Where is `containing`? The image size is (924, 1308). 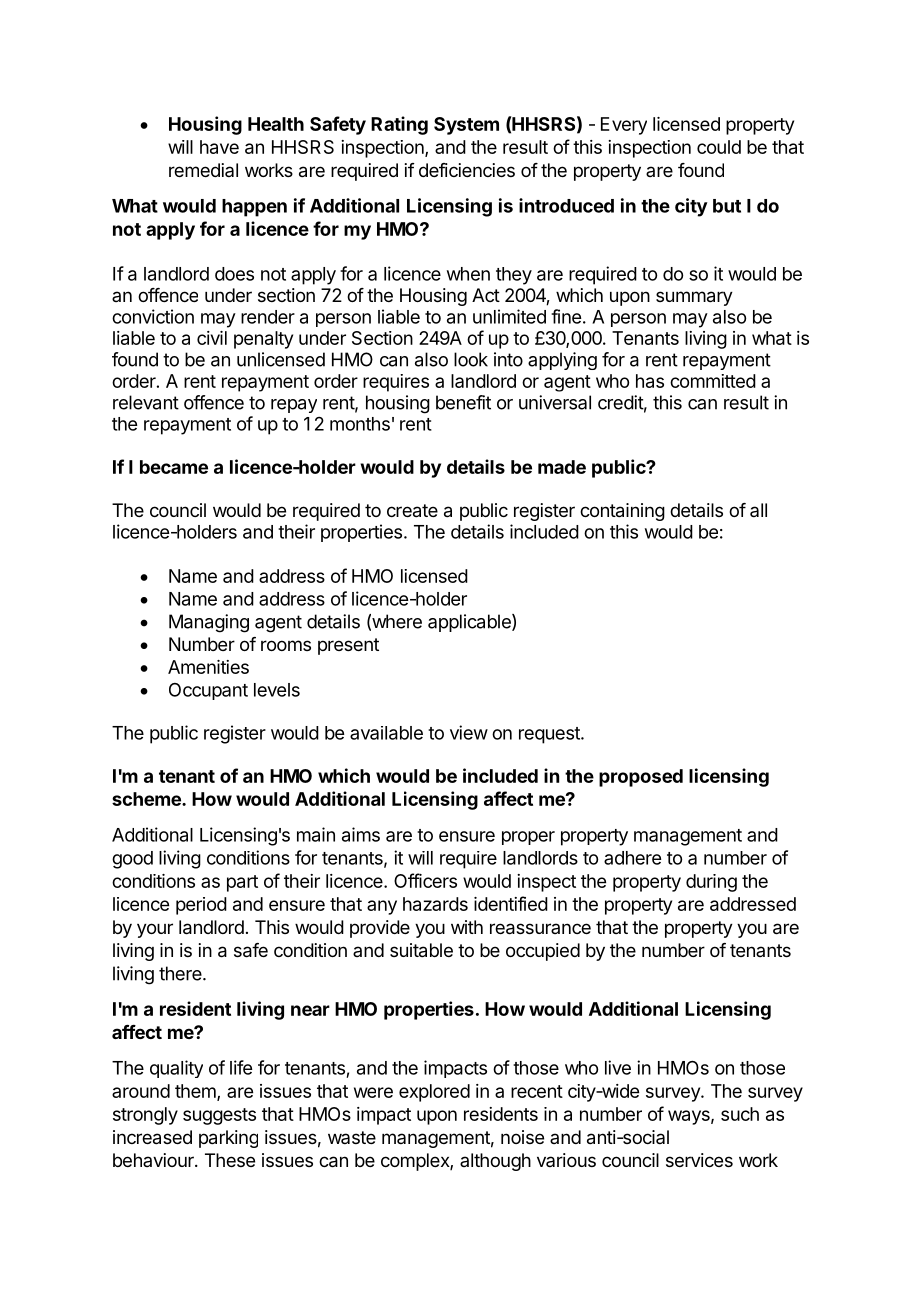 containing is located at coordinates (622, 512).
